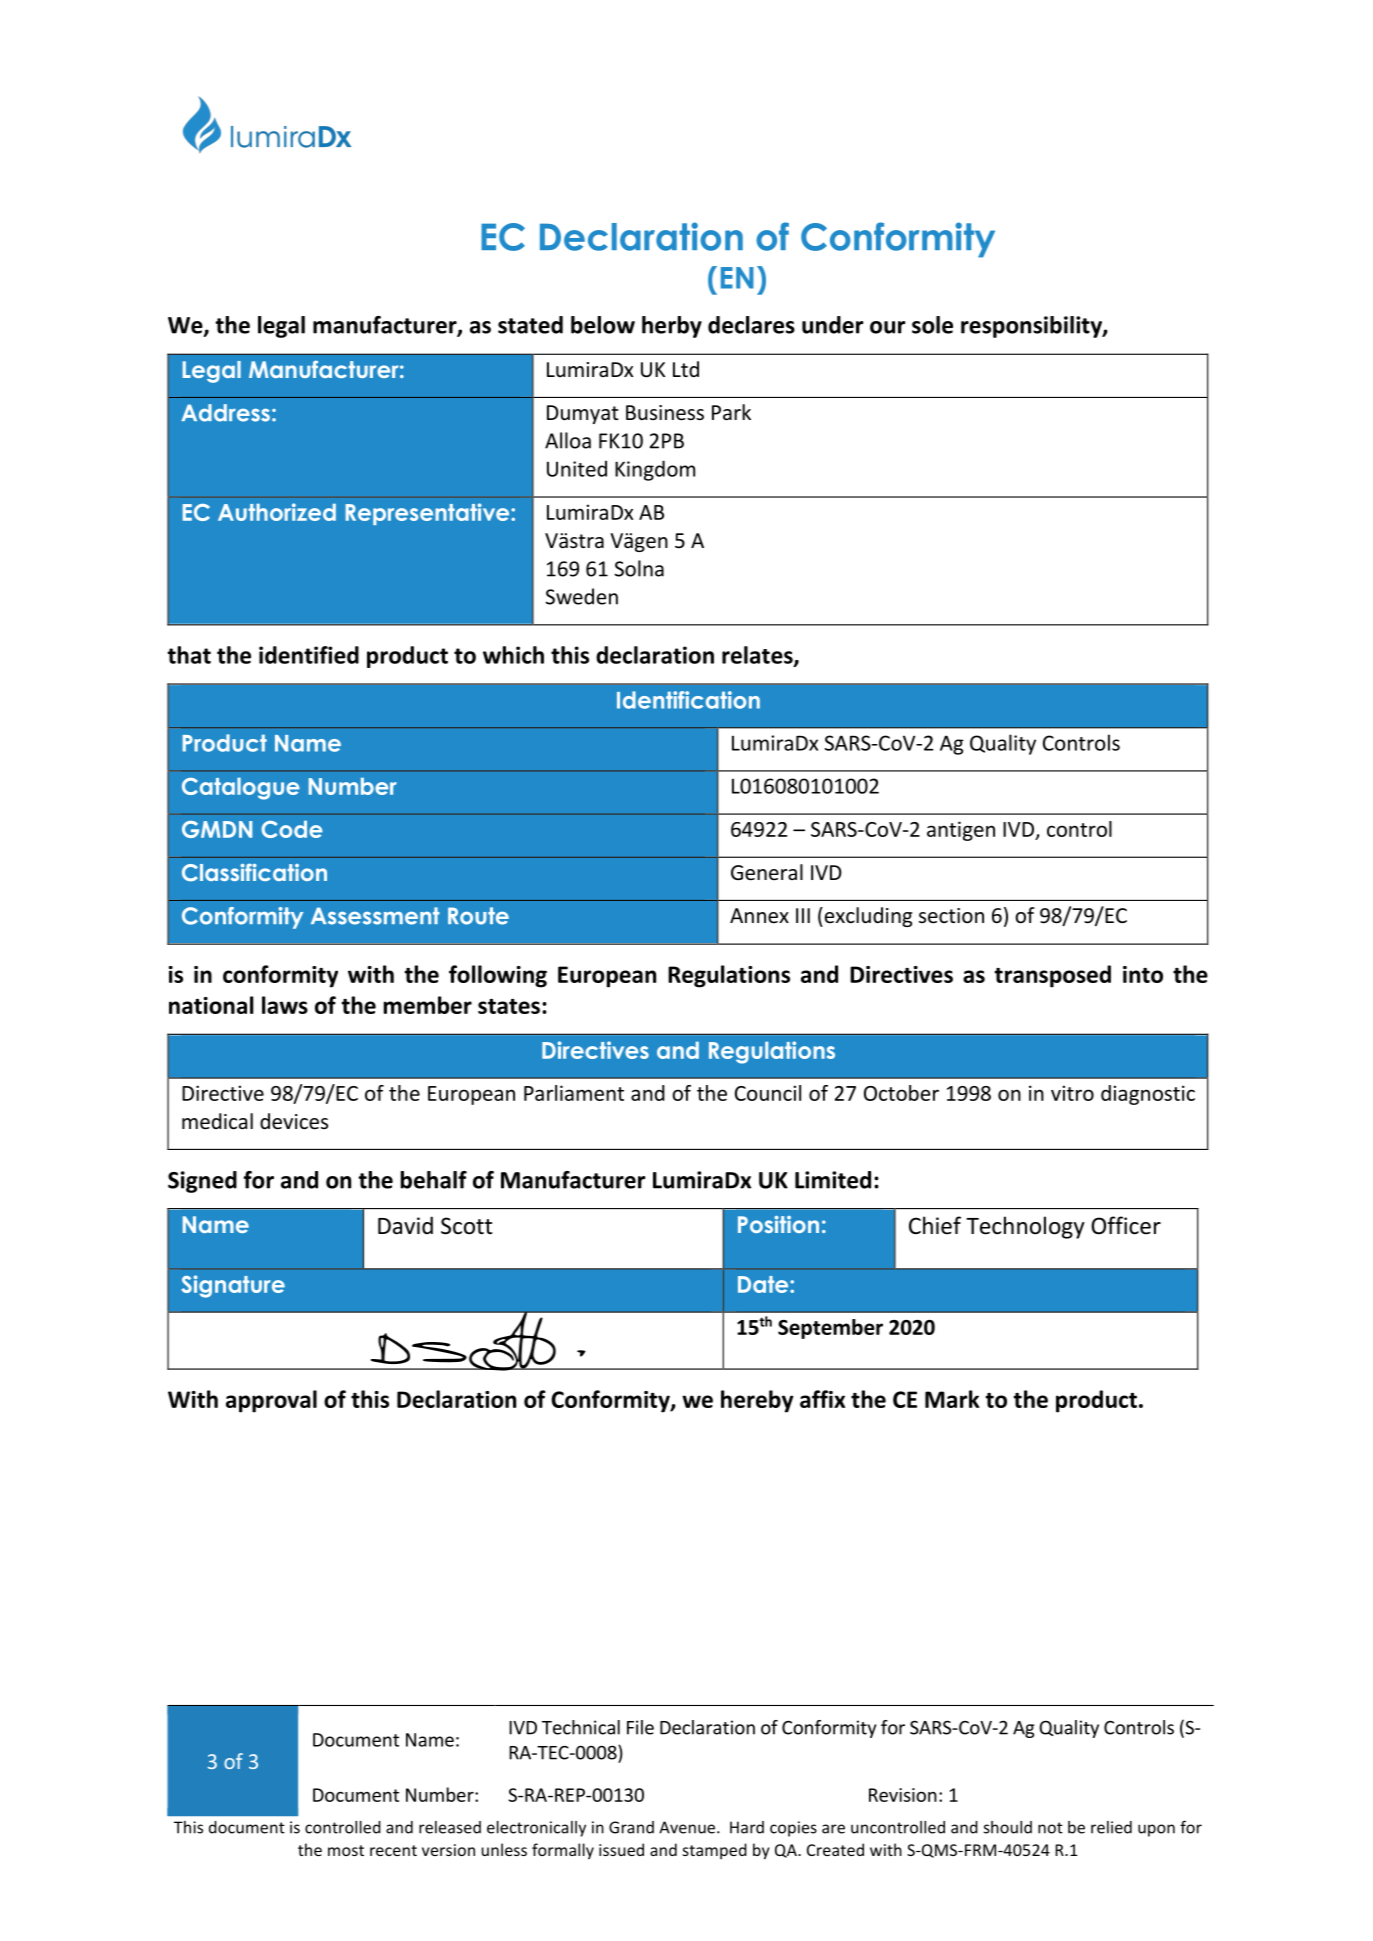 The width and height of the page is (1373, 1941). I want to click on most, so click(346, 1850).
